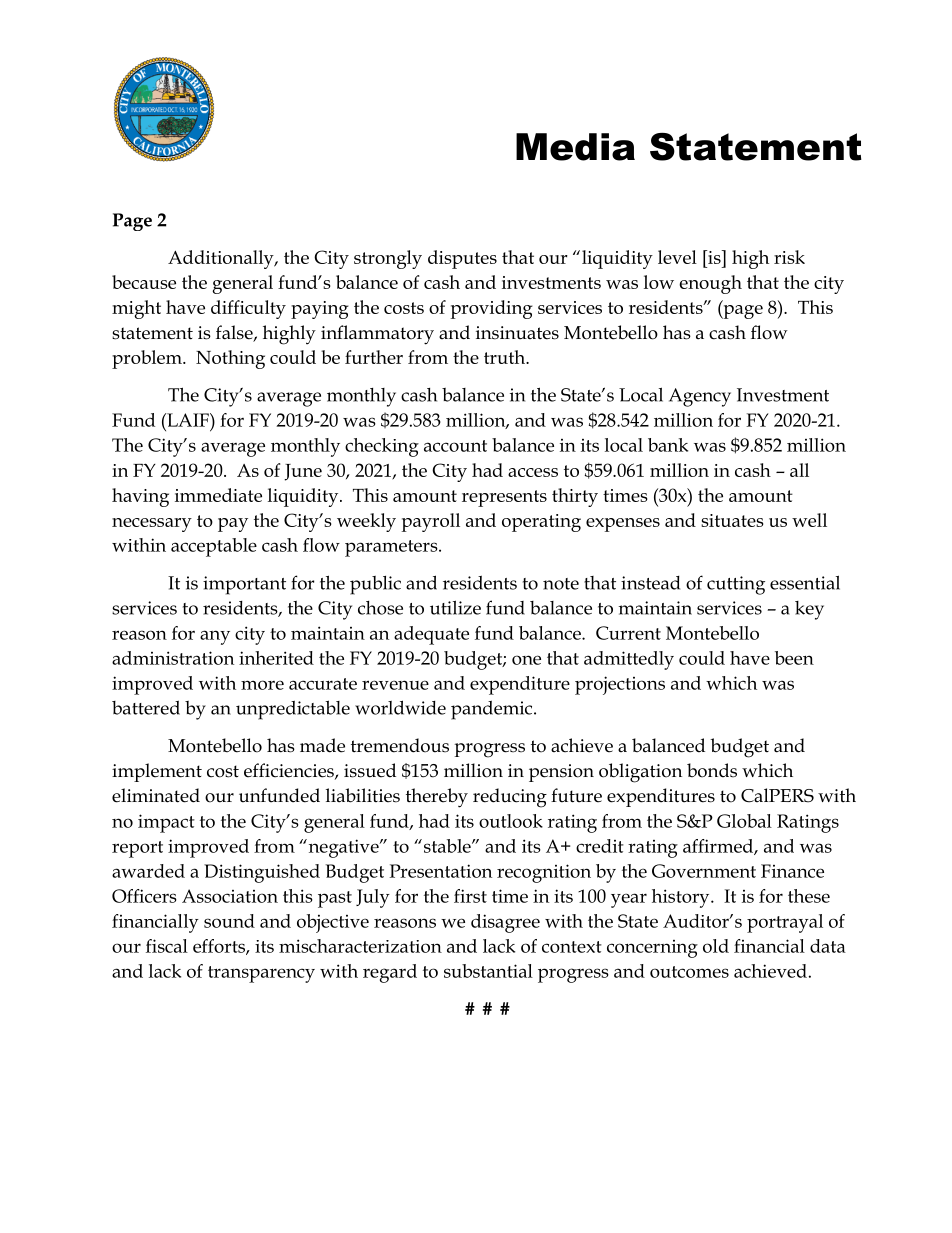 The image size is (952, 1233). I want to click on represents, so click(504, 498).
